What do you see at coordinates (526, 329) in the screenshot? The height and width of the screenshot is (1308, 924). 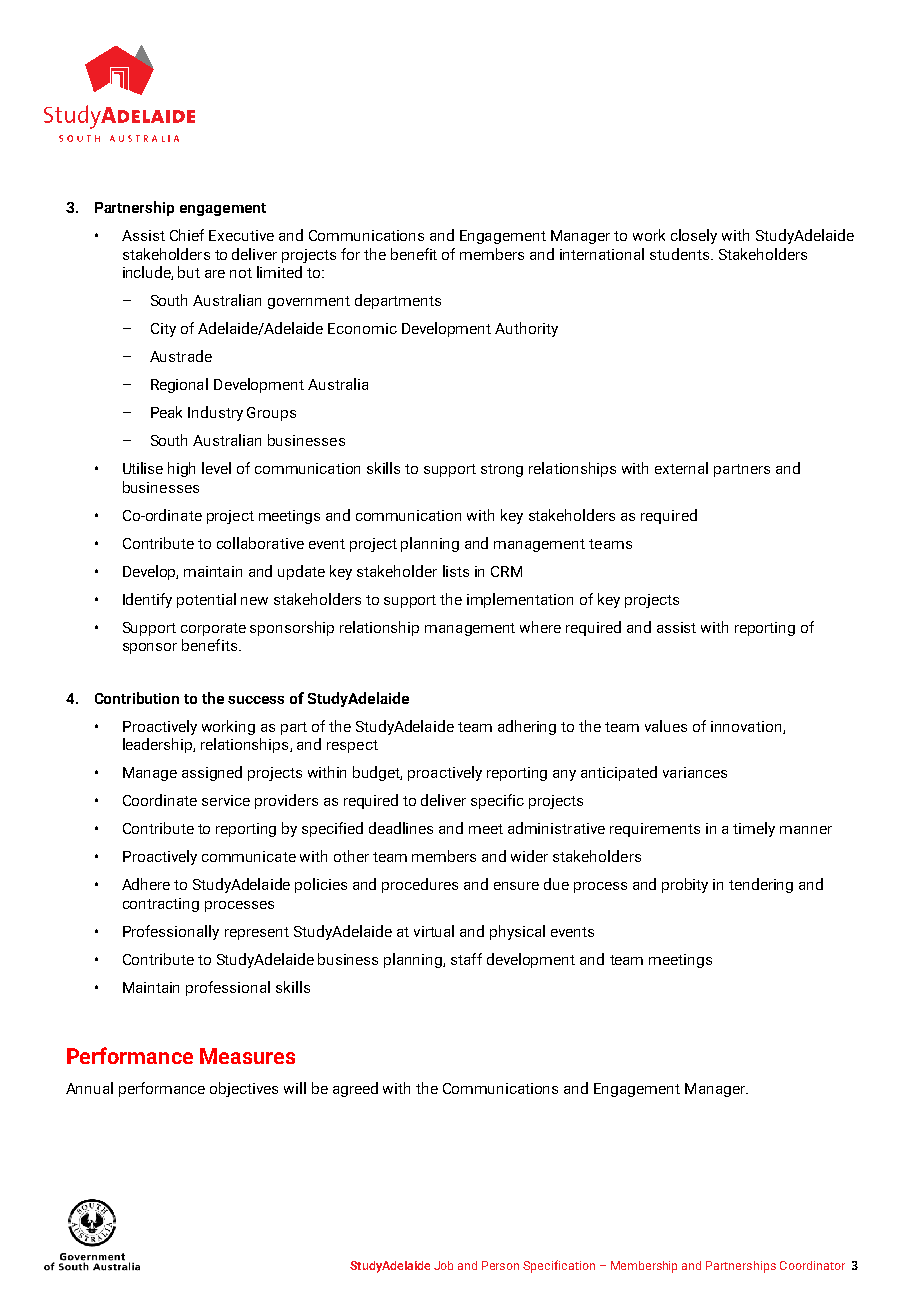 I see `Authority` at bounding box center [526, 329].
